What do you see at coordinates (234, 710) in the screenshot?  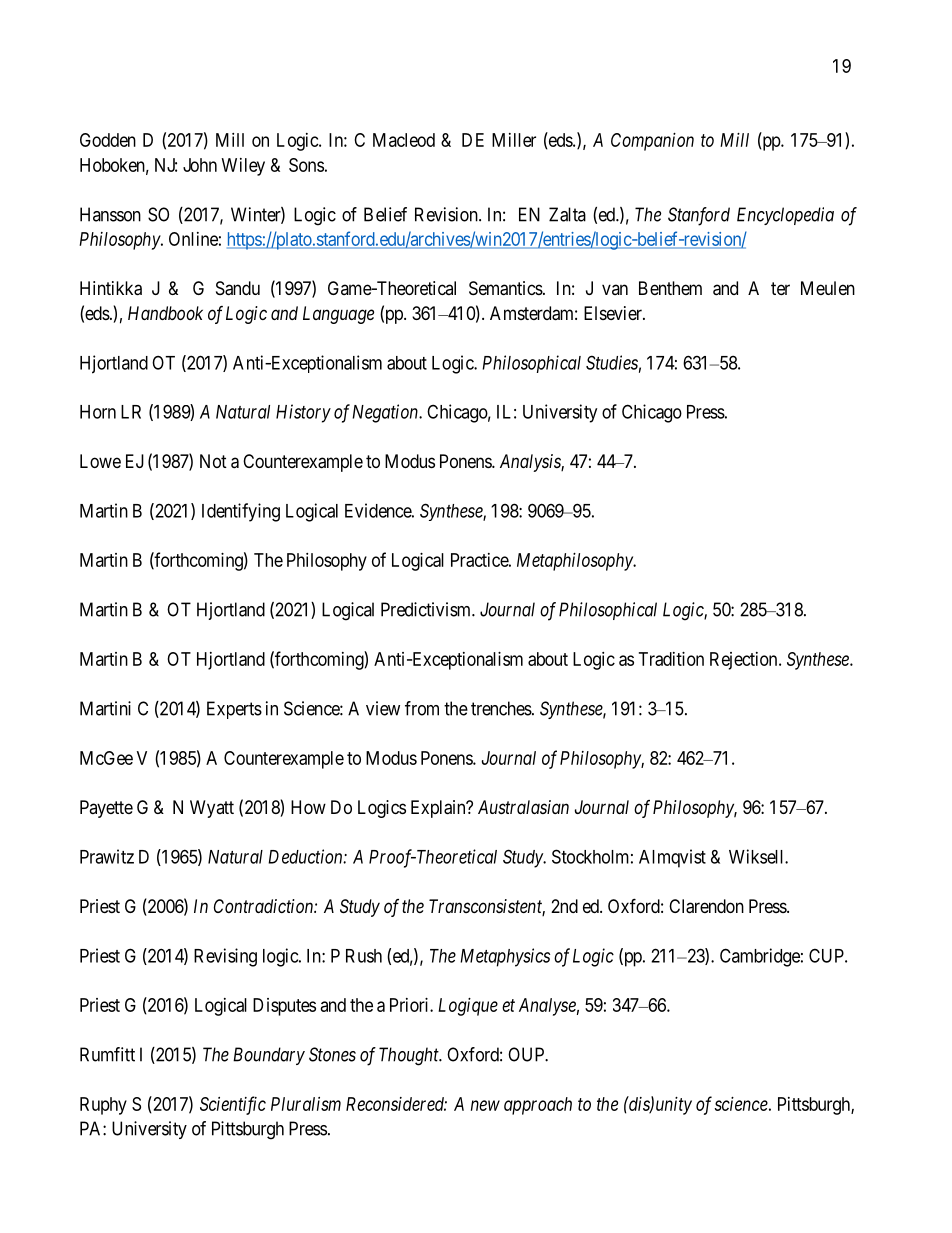 I see `Experts` at bounding box center [234, 710].
